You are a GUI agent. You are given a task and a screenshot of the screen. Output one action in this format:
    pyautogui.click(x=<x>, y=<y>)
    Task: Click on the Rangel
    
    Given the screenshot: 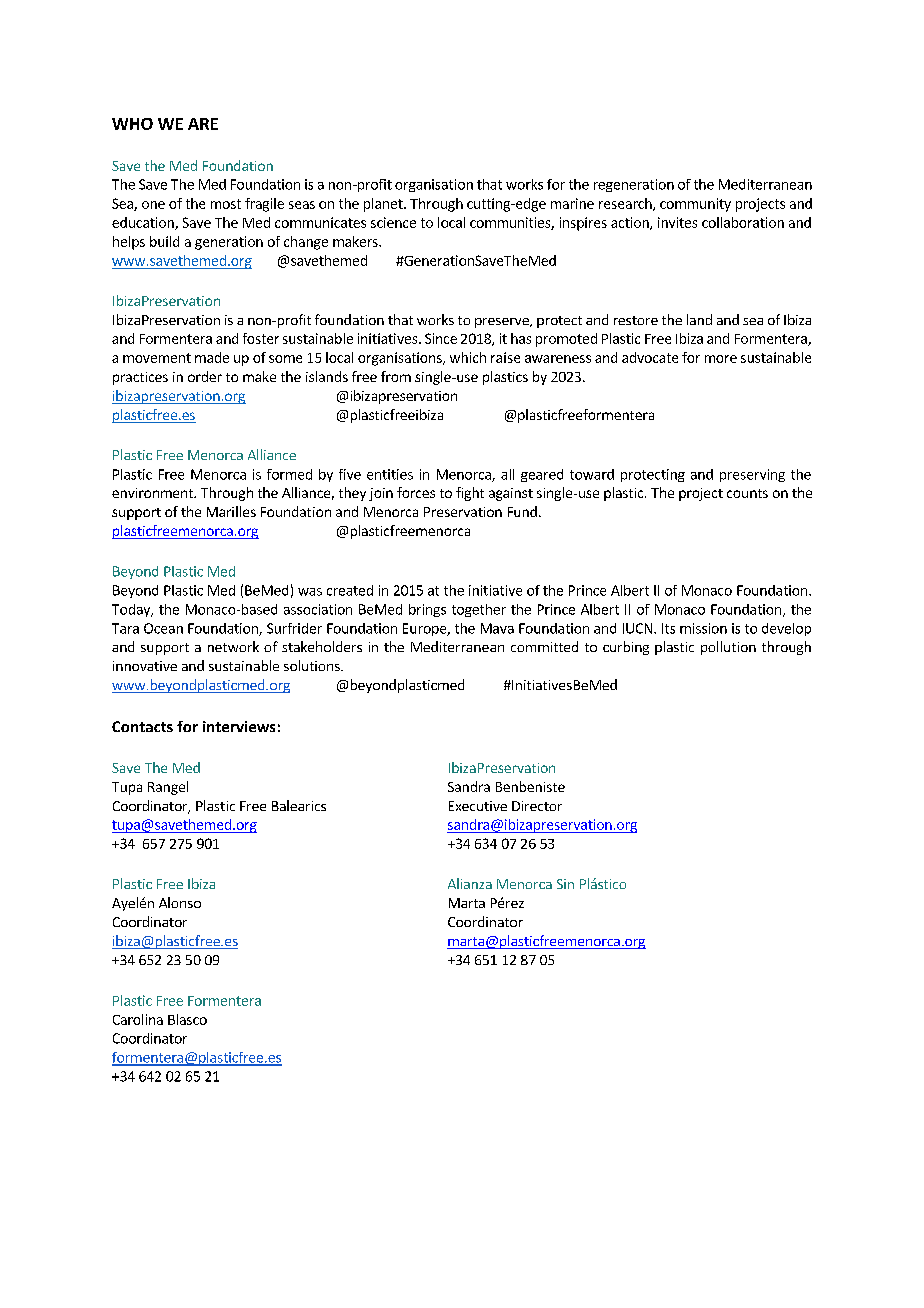 What is the action you would take?
    pyautogui.click(x=168, y=788)
